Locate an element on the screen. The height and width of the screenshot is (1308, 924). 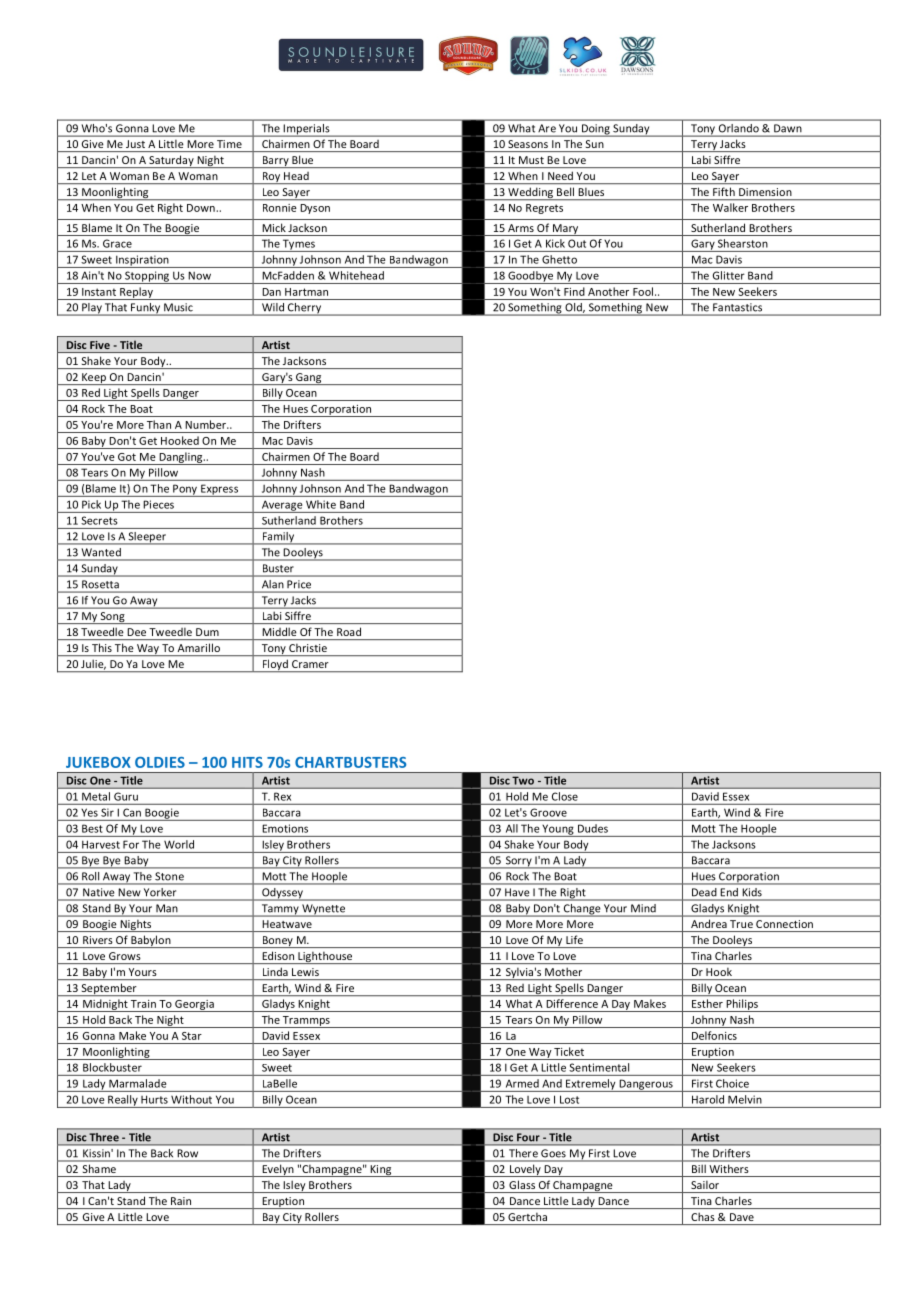
Young is located at coordinates (558, 830).
